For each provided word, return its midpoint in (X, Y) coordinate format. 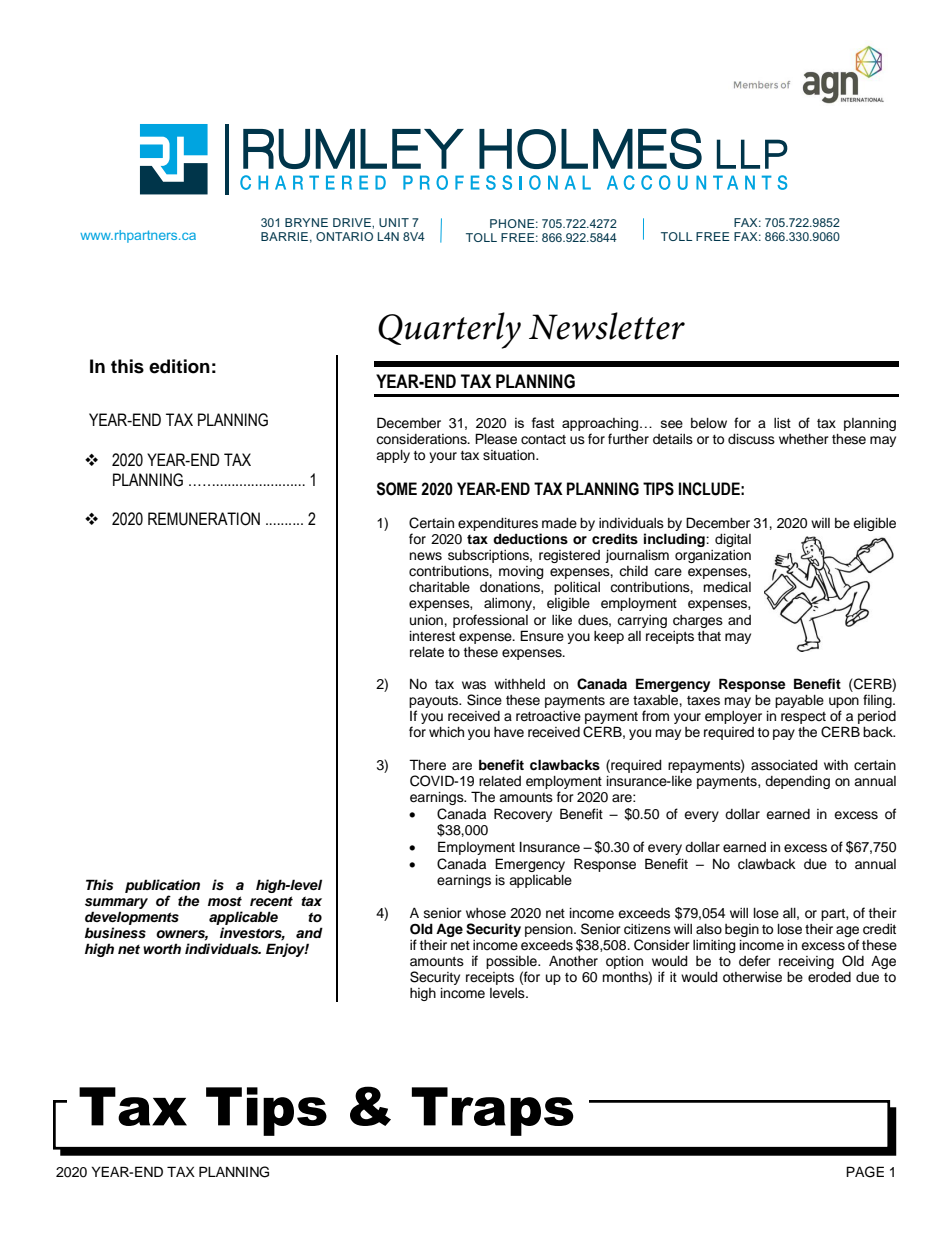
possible (512, 962)
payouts (435, 703)
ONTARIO (344, 236)
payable (799, 701)
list (782, 423)
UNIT (394, 222)
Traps (493, 1111)
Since (484, 700)
